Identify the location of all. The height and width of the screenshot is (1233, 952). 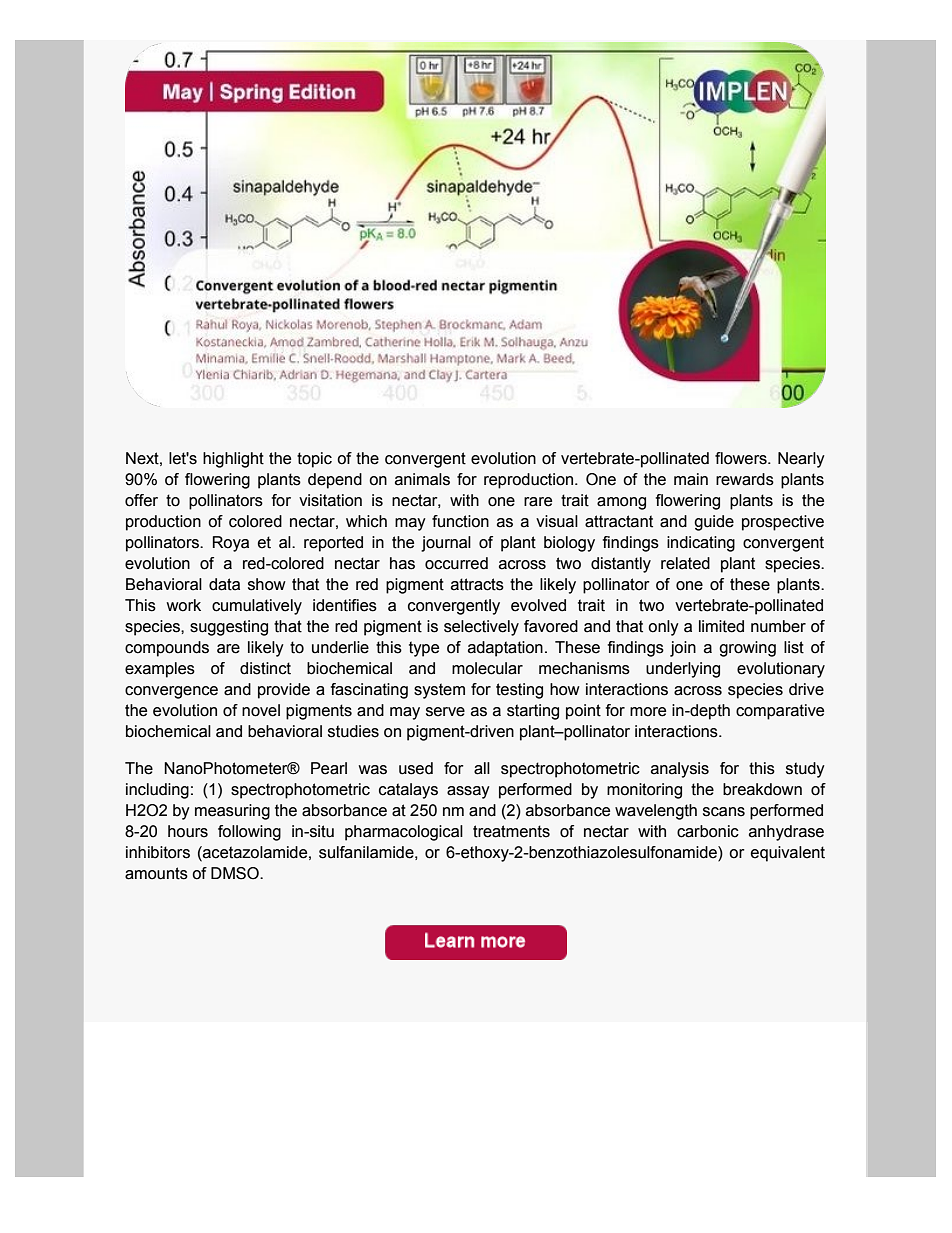
(482, 768).
